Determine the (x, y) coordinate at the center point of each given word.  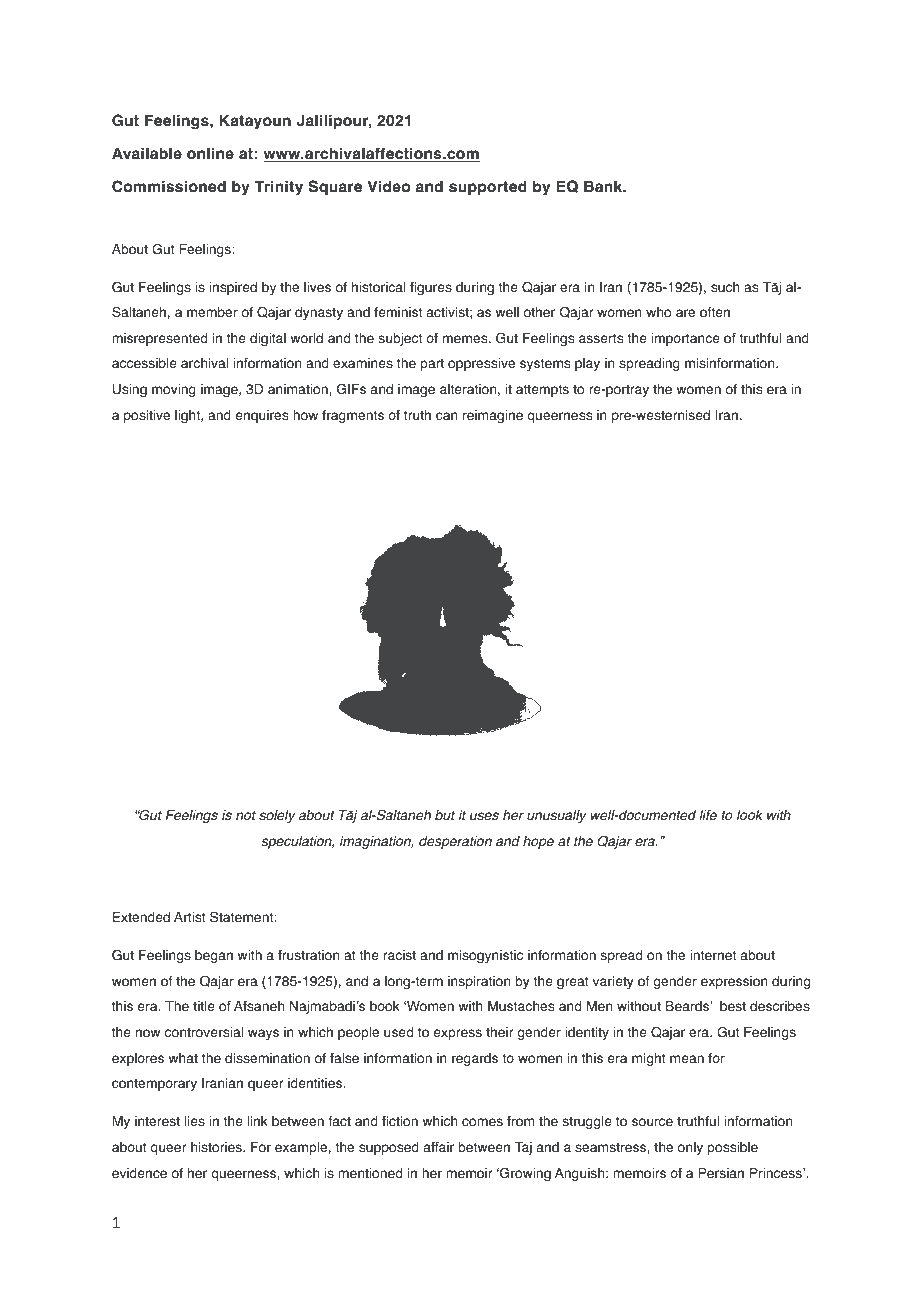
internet (713, 955)
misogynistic (485, 956)
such (725, 287)
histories (217, 1147)
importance (685, 339)
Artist (190, 917)
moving (174, 390)
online (210, 153)
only (690, 1148)
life (708, 815)
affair (439, 1147)
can (447, 416)
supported (488, 188)
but (445, 815)
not (246, 815)
